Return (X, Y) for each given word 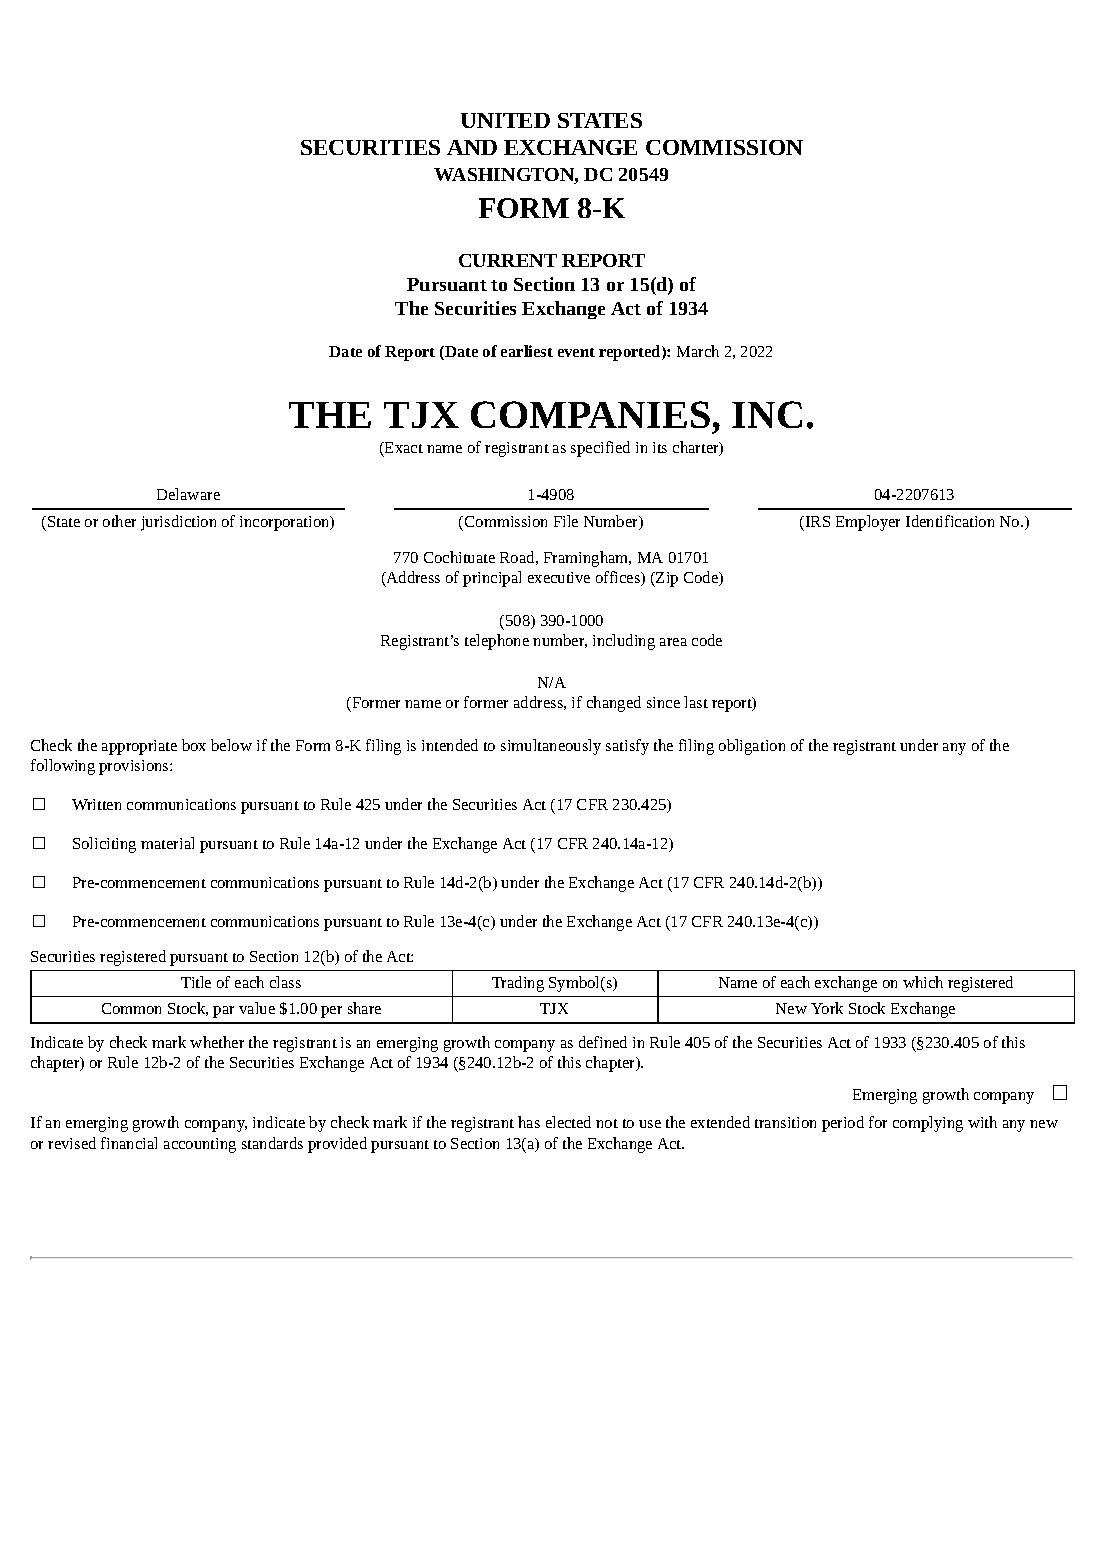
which (923, 982)
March (698, 351)
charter (697, 448)
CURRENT (508, 260)
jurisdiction (178, 523)
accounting (200, 1145)
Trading (518, 984)
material (167, 843)
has (529, 1122)
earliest (527, 351)
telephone (497, 642)
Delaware (188, 494)
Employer (868, 523)
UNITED (505, 120)
